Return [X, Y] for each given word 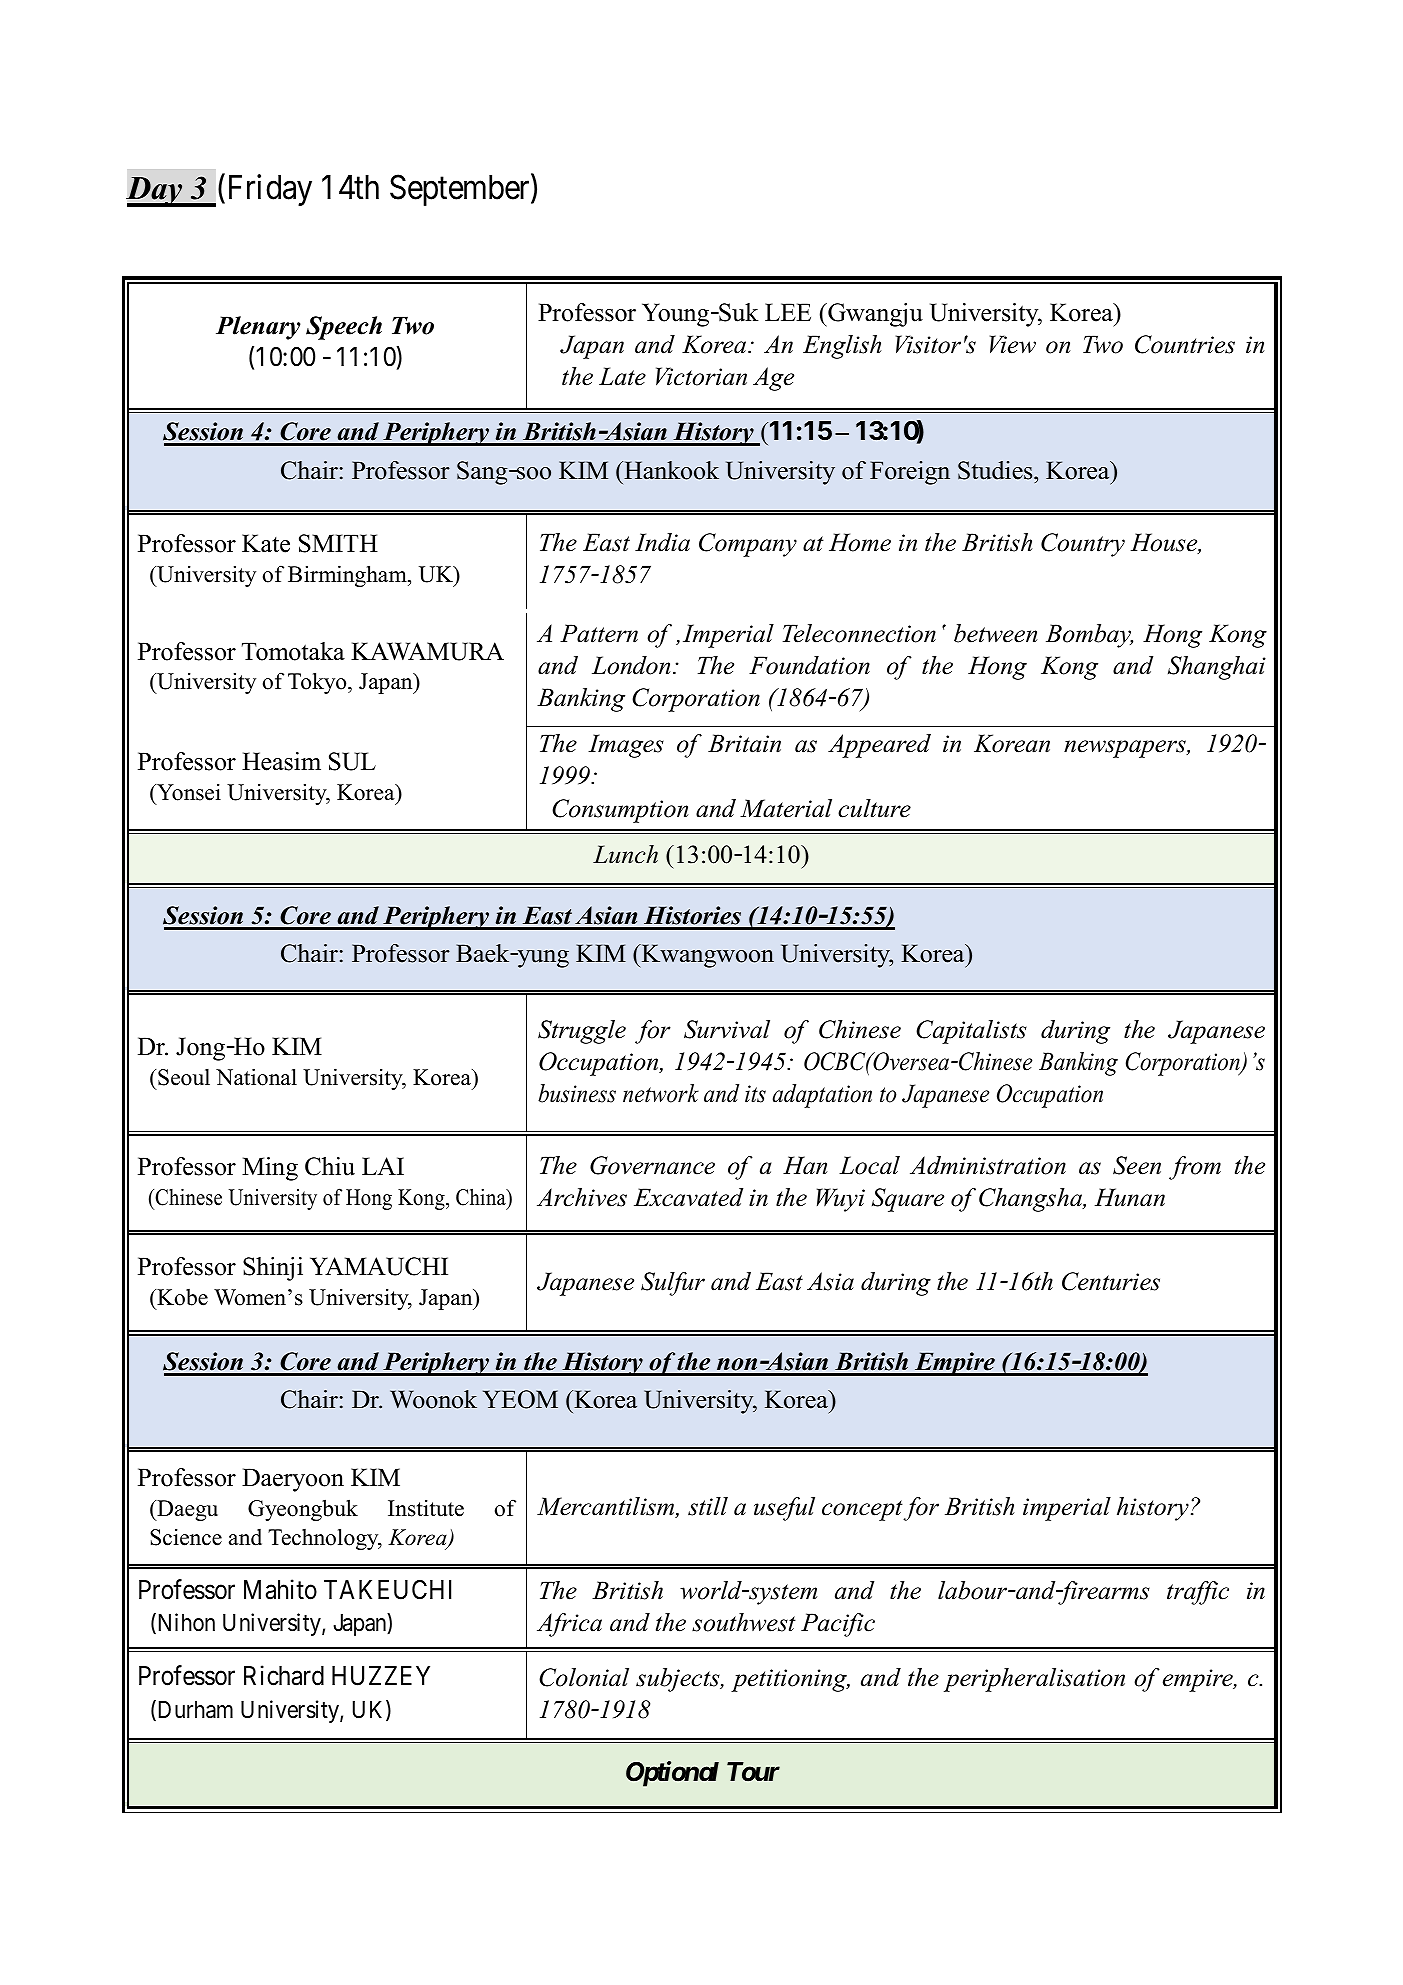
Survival [727, 1029]
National [256, 1077]
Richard [284, 1676]
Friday [270, 190]
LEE [788, 312]
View [1013, 344]
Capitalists [971, 1032]
